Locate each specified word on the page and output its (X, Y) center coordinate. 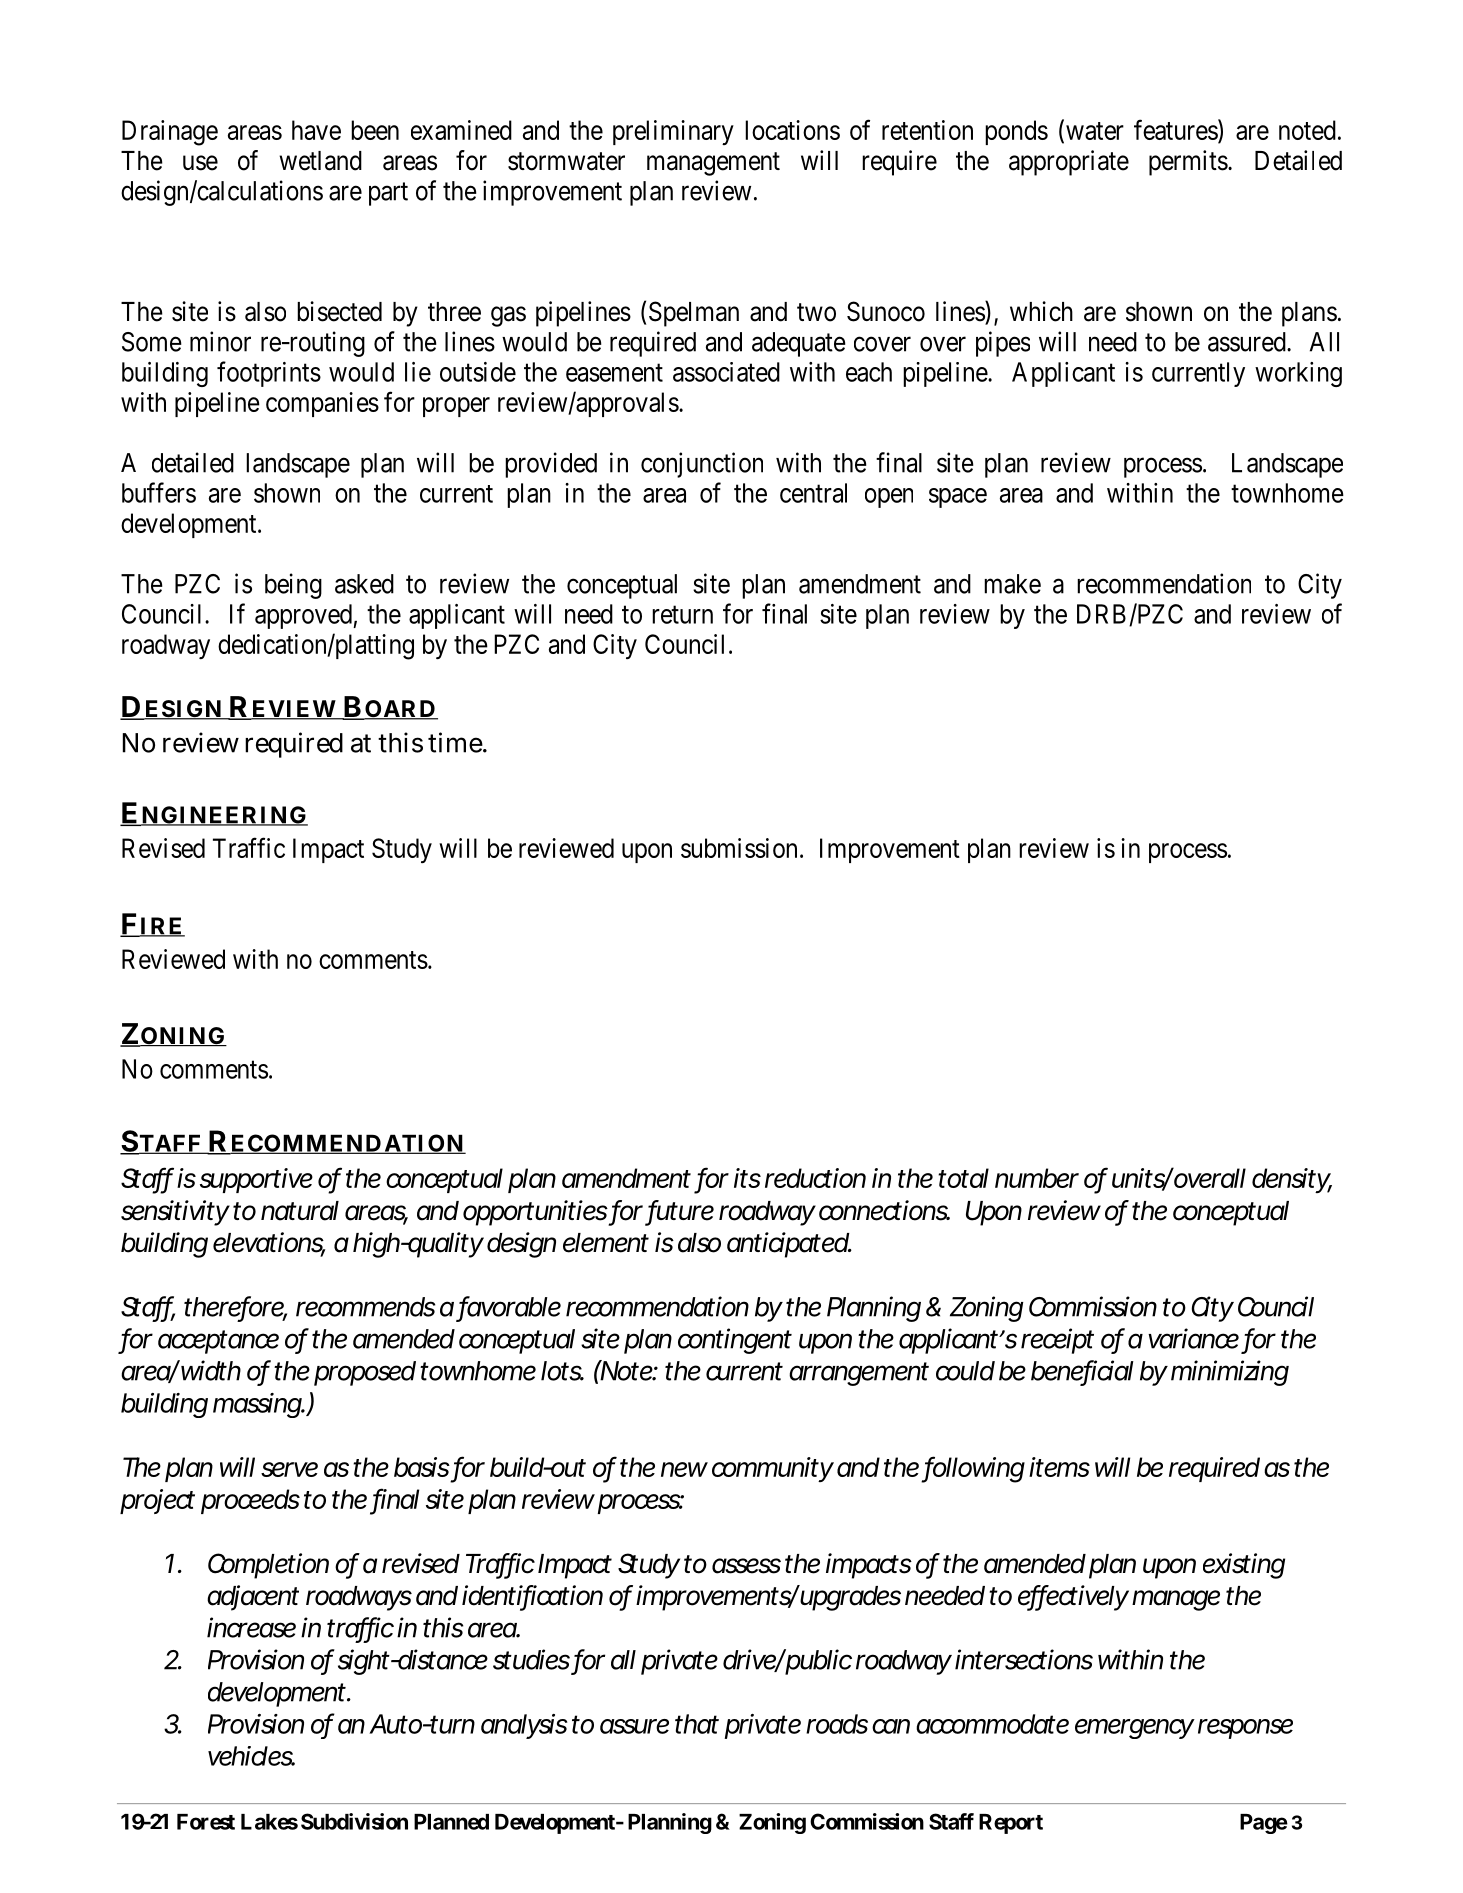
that (697, 1724)
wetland (320, 161)
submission (739, 848)
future (681, 1211)
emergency (1135, 1729)
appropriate (1069, 163)
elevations (269, 1243)
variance (1193, 1338)
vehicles (251, 1756)
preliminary (673, 132)
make (1012, 584)
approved (304, 616)
